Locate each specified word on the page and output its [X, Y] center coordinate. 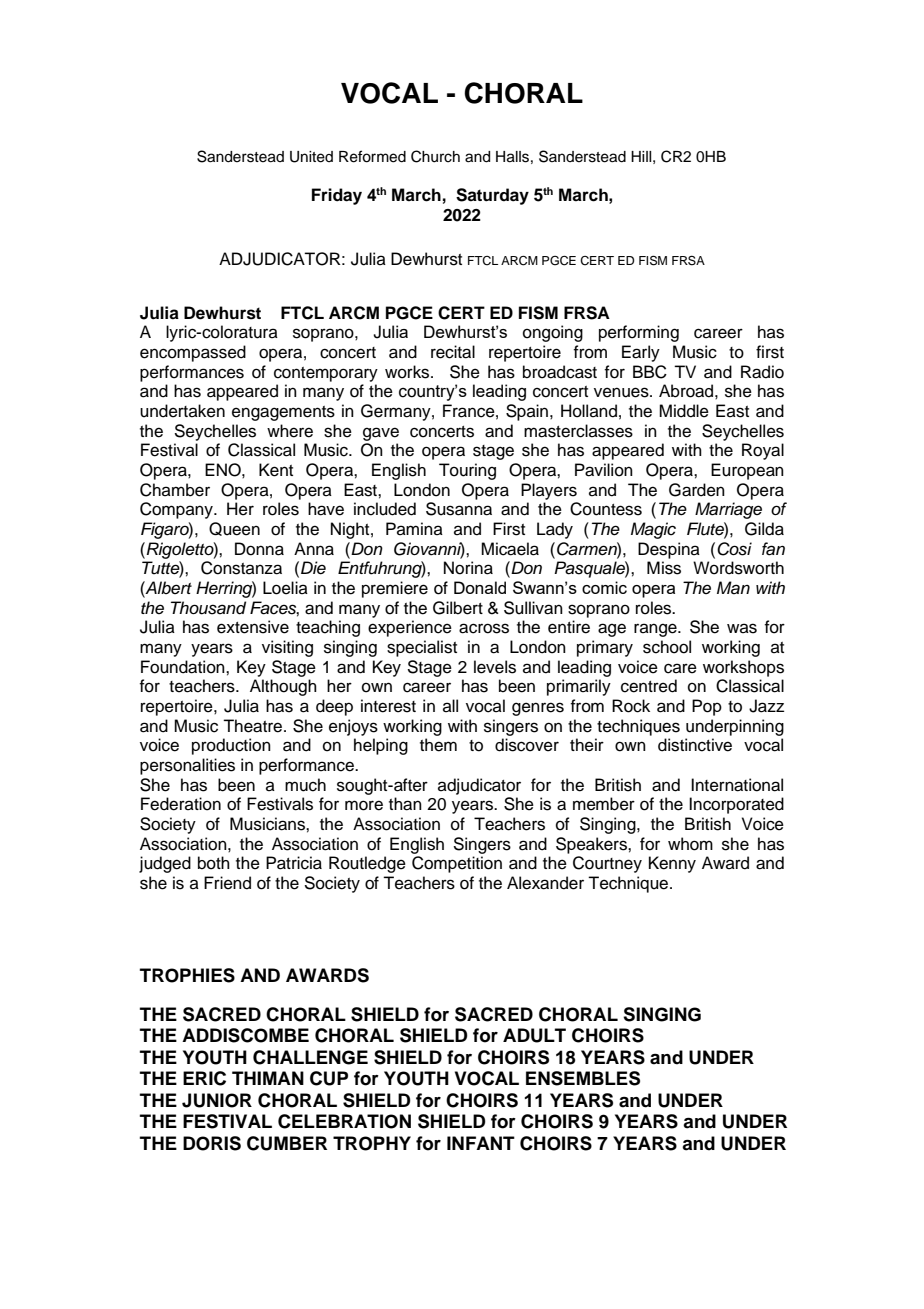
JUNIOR [217, 1100]
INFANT [481, 1143]
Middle [684, 411]
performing [639, 333]
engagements [283, 413]
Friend [227, 883]
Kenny [672, 864]
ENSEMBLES [583, 1078]
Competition [457, 864]
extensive [253, 627]
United [311, 157]
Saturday [492, 196]
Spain [527, 412]
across [484, 628]
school [667, 647]
